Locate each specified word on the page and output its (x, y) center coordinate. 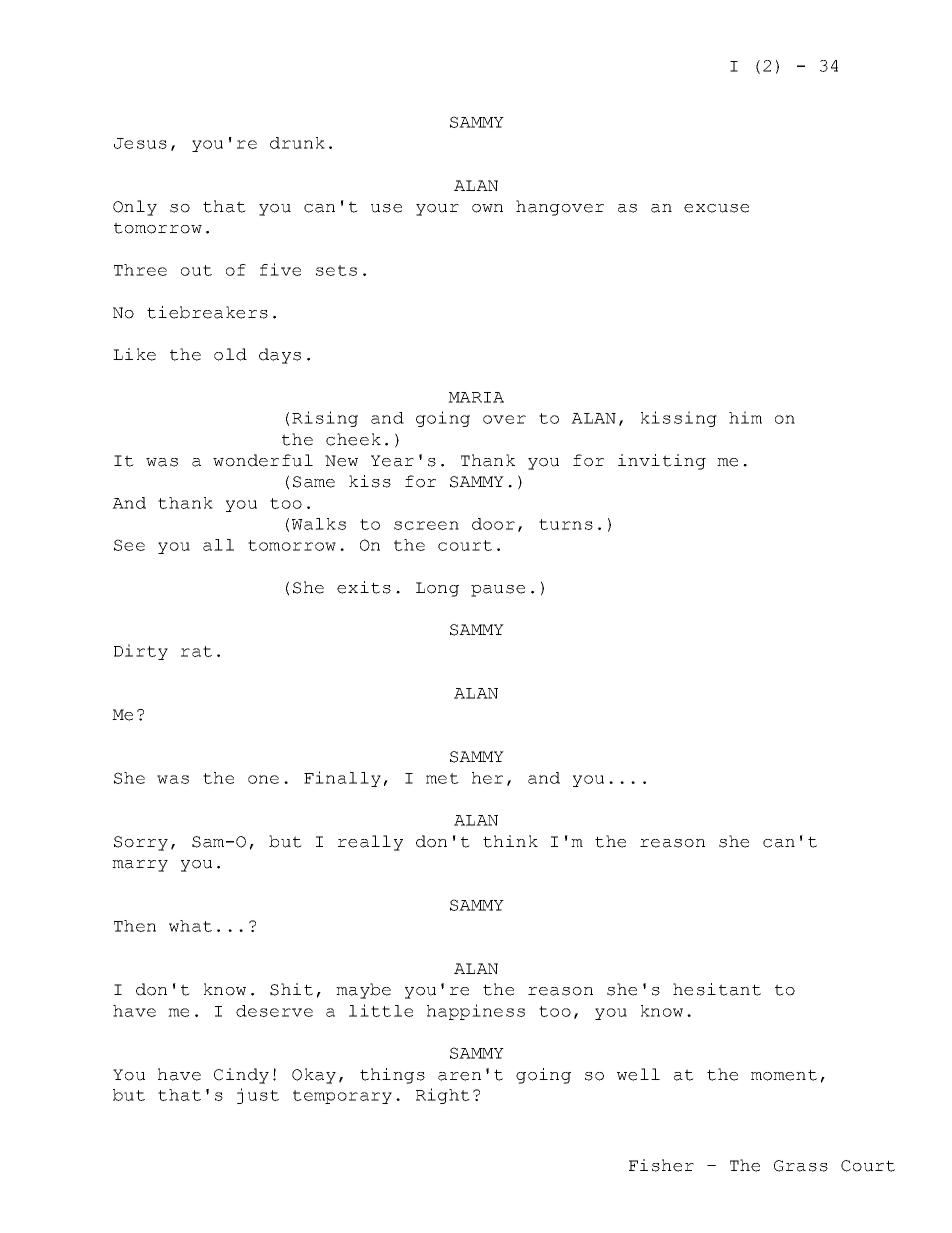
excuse (716, 208)
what (190, 926)
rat (196, 651)
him (745, 417)
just (258, 1096)
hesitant (717, 989)
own (487, 208)
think (510, 841)
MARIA (476, 397)
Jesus (140, 143)
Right (443, 1096)
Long (437, 589)
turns (566, 524)
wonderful (263, 460)
